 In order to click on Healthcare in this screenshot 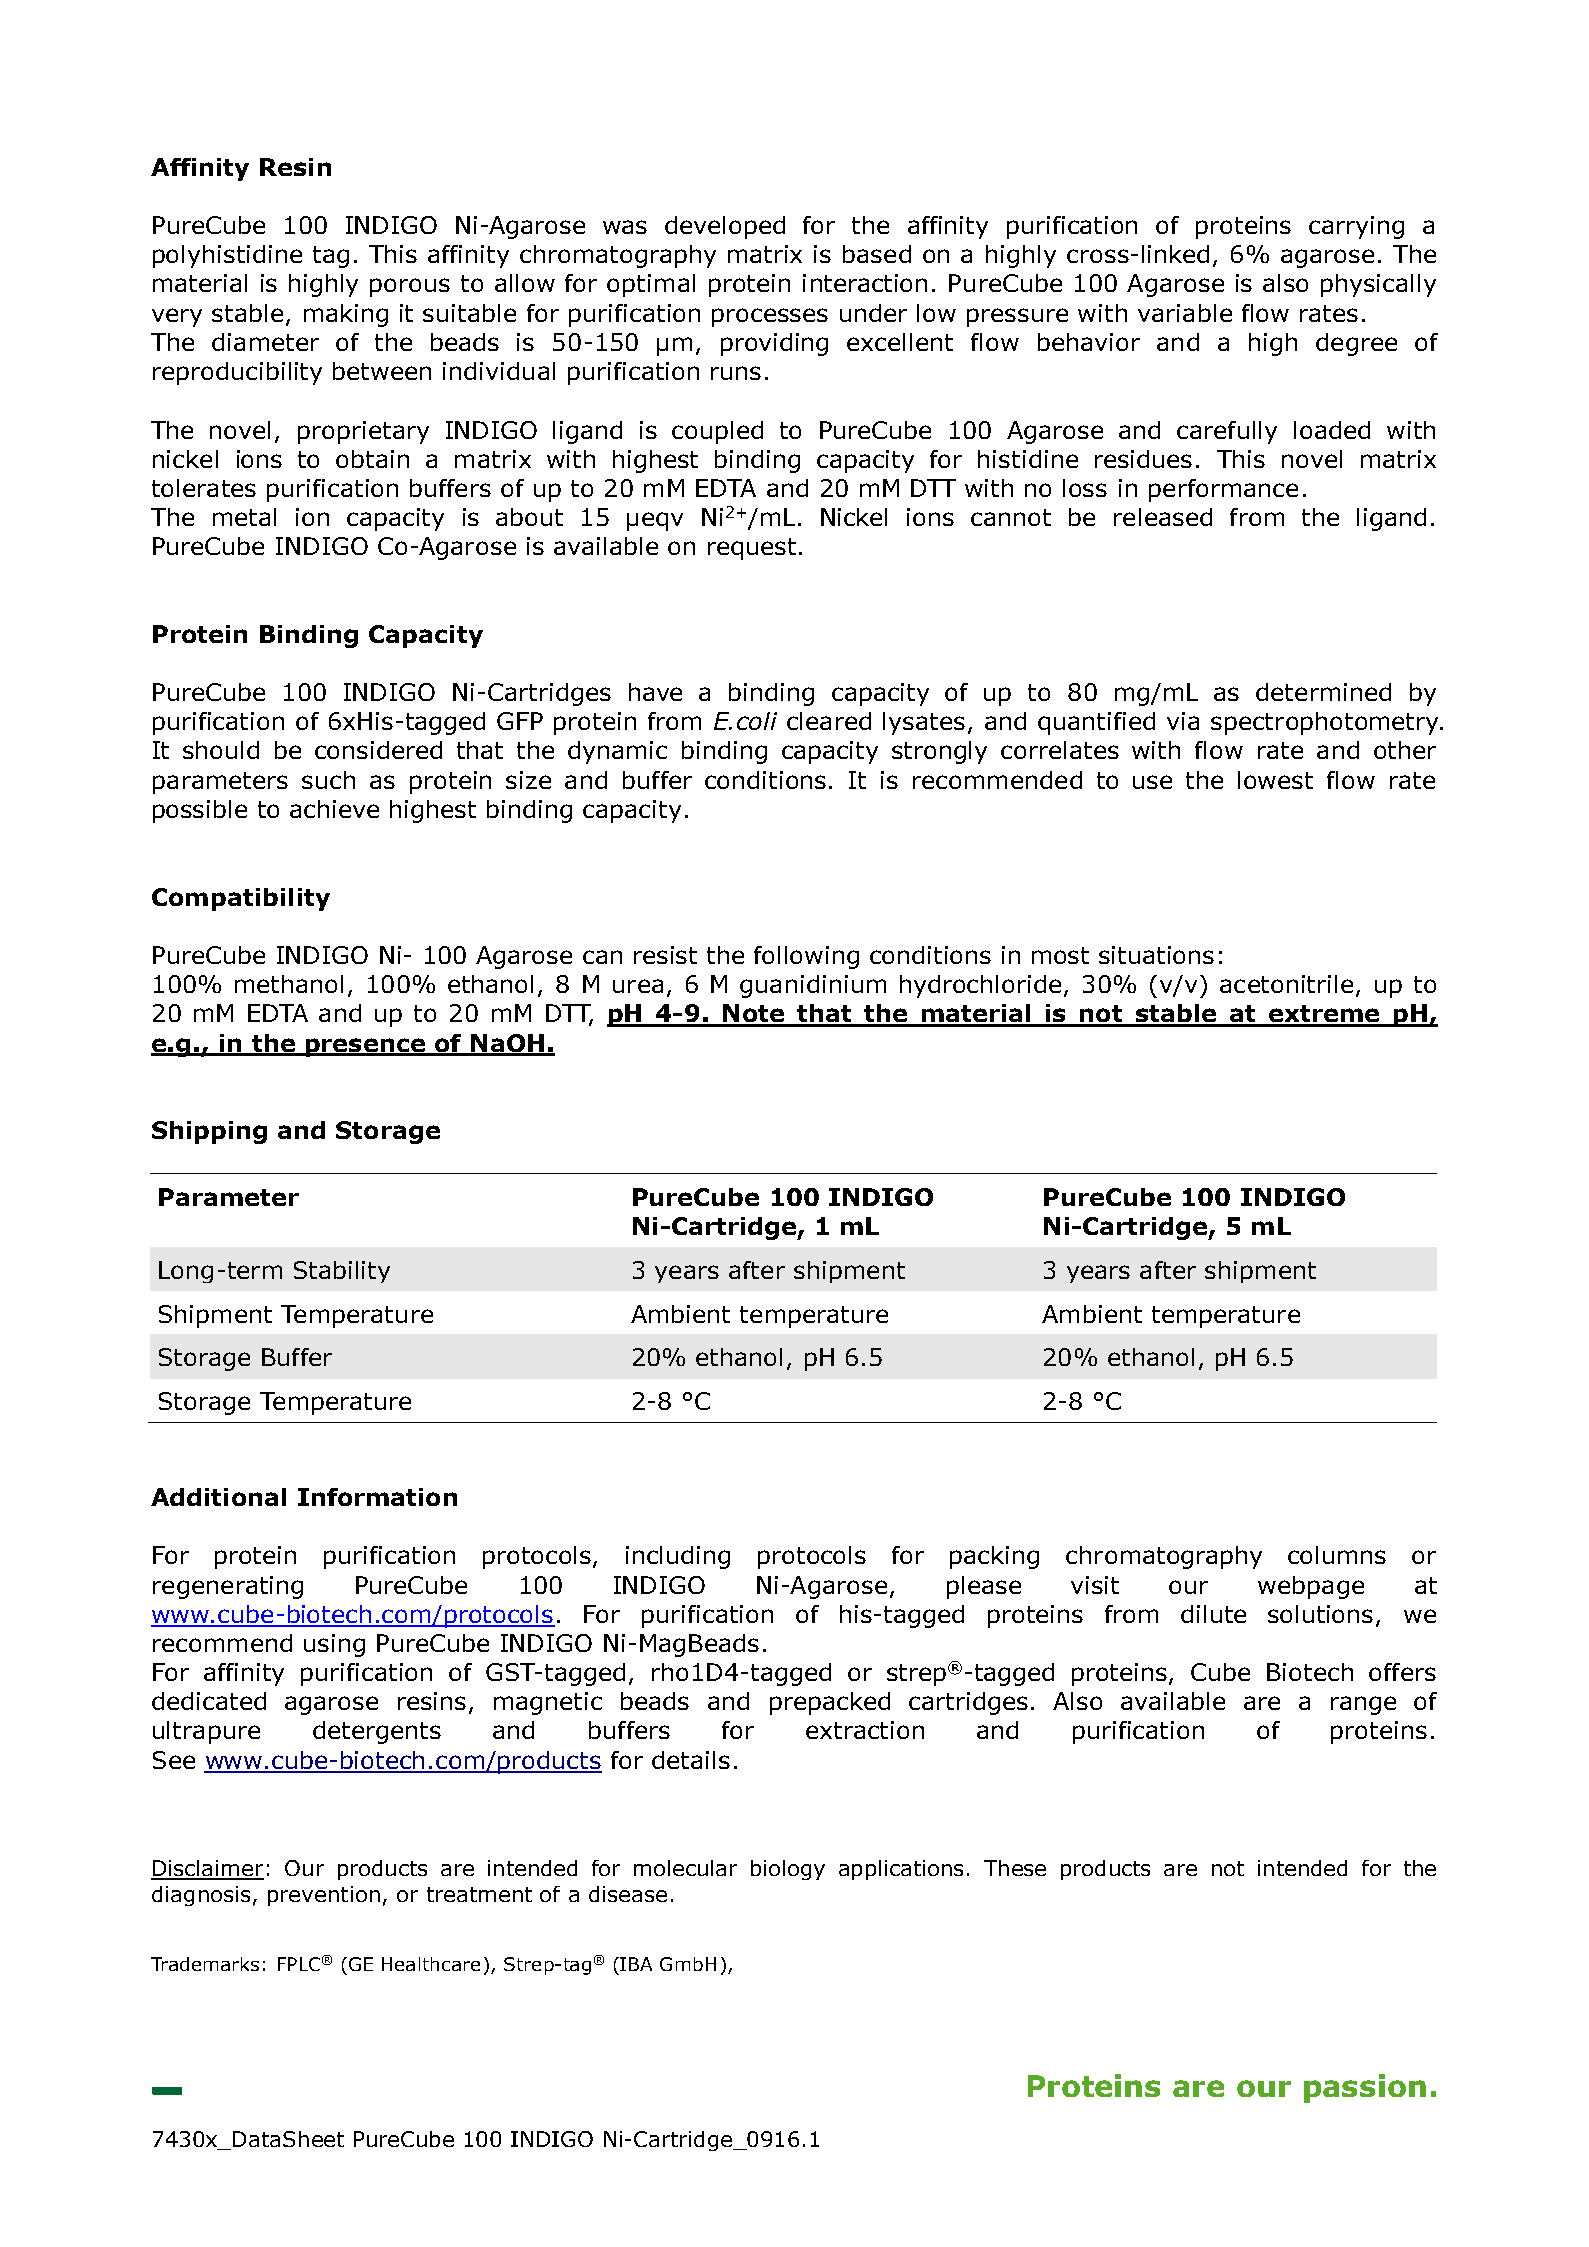, I will do `click(431, 1964)`.
